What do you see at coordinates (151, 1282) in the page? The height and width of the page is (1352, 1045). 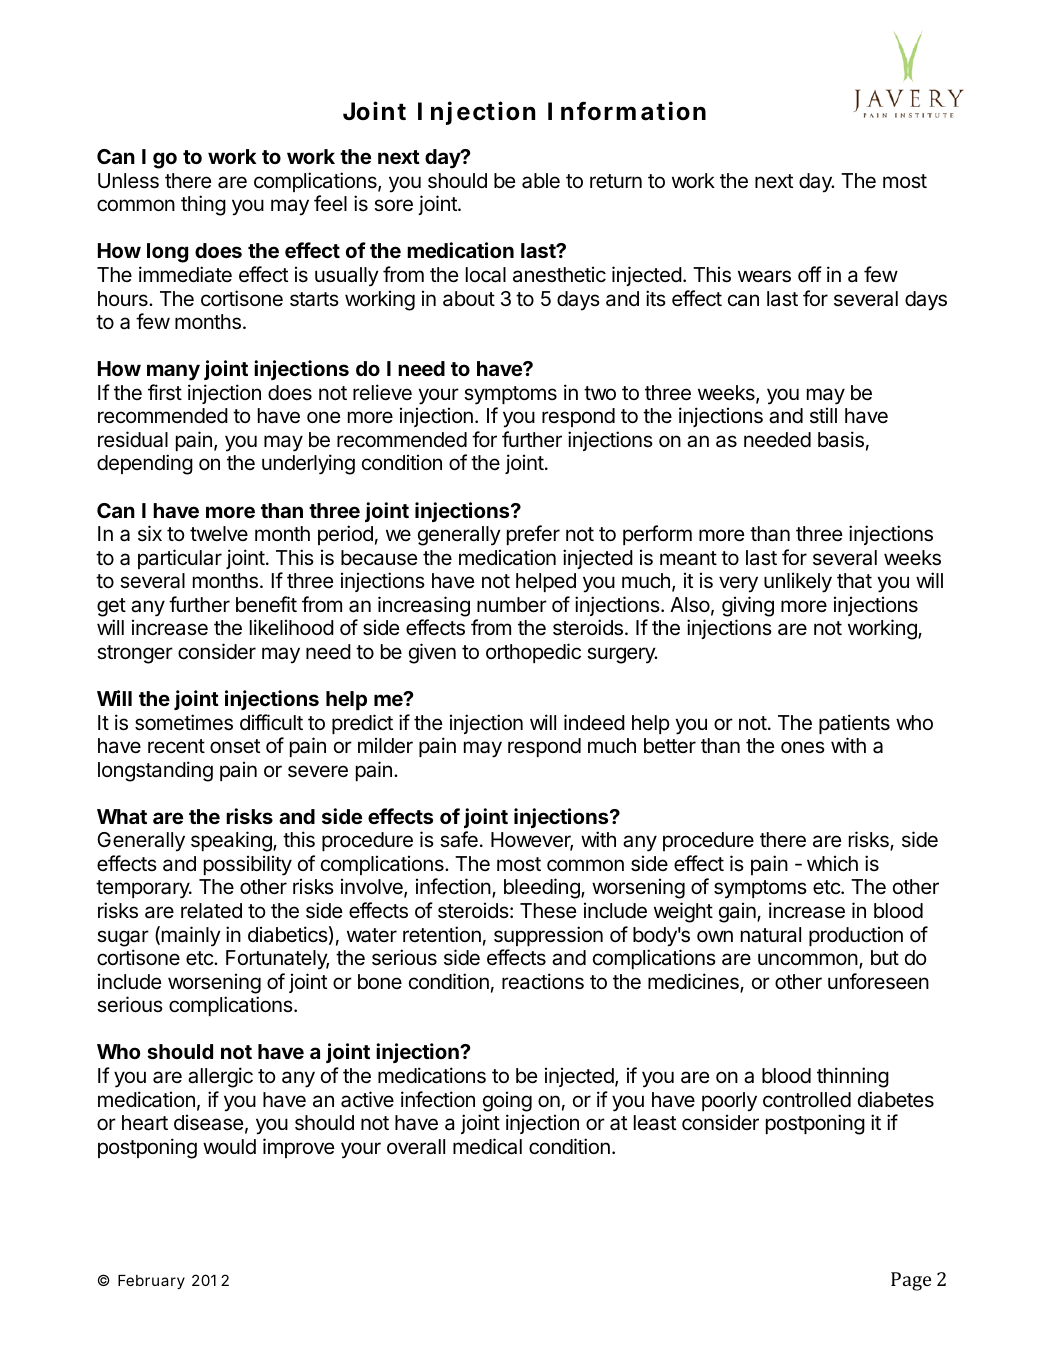 I see `February` at bounding box center [151, 1282].
